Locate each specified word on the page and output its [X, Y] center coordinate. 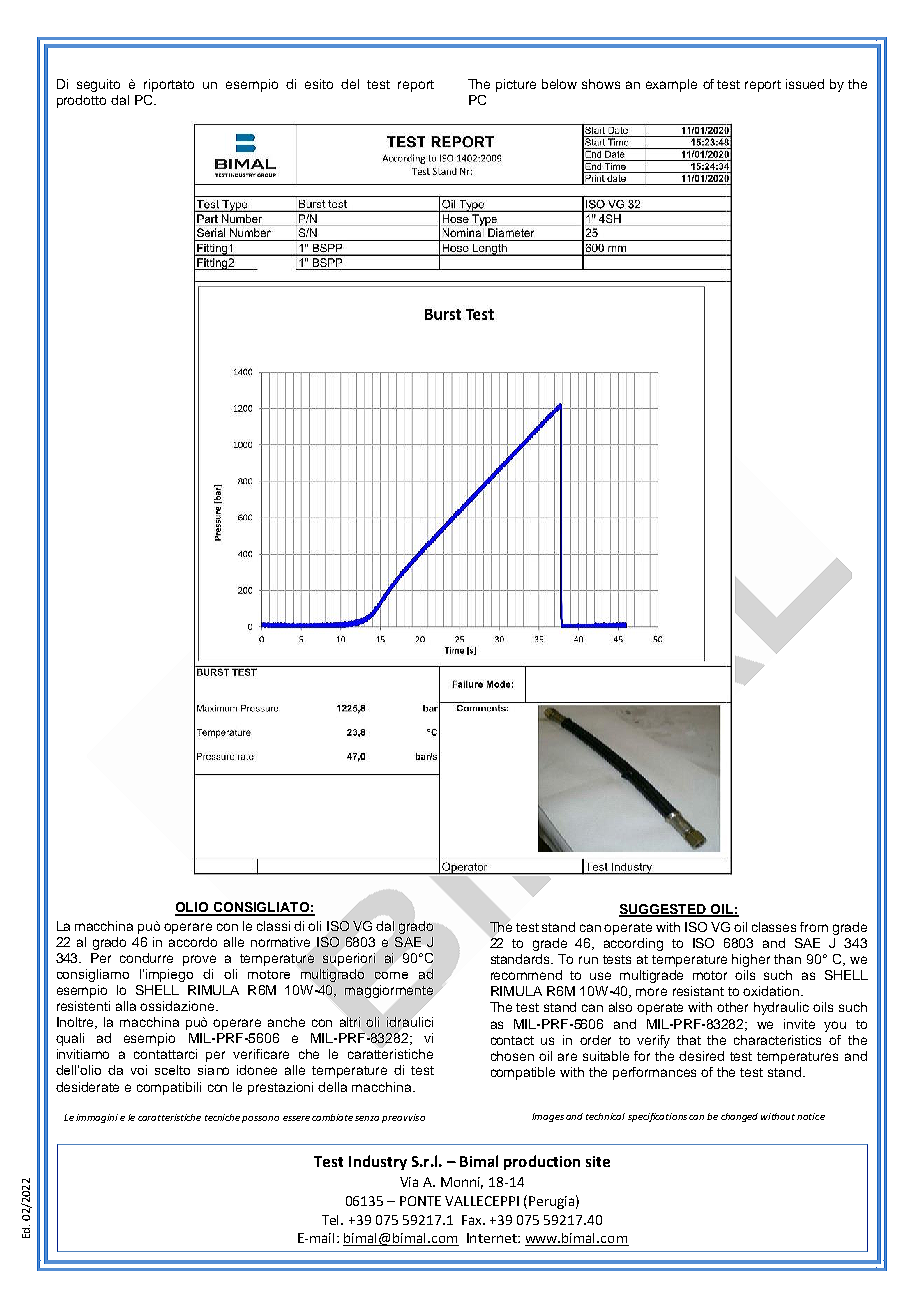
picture [516, 85]
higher [751, 960]
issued [805, 84]
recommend [526, 975]
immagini [97, 1118]
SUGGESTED [664, 910]
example [671, 85]
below [559, 84]
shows [601, 84]
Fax [473, 1220]
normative [280, 942]
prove [199, 960]
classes [774, 927]
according [633, 944]
